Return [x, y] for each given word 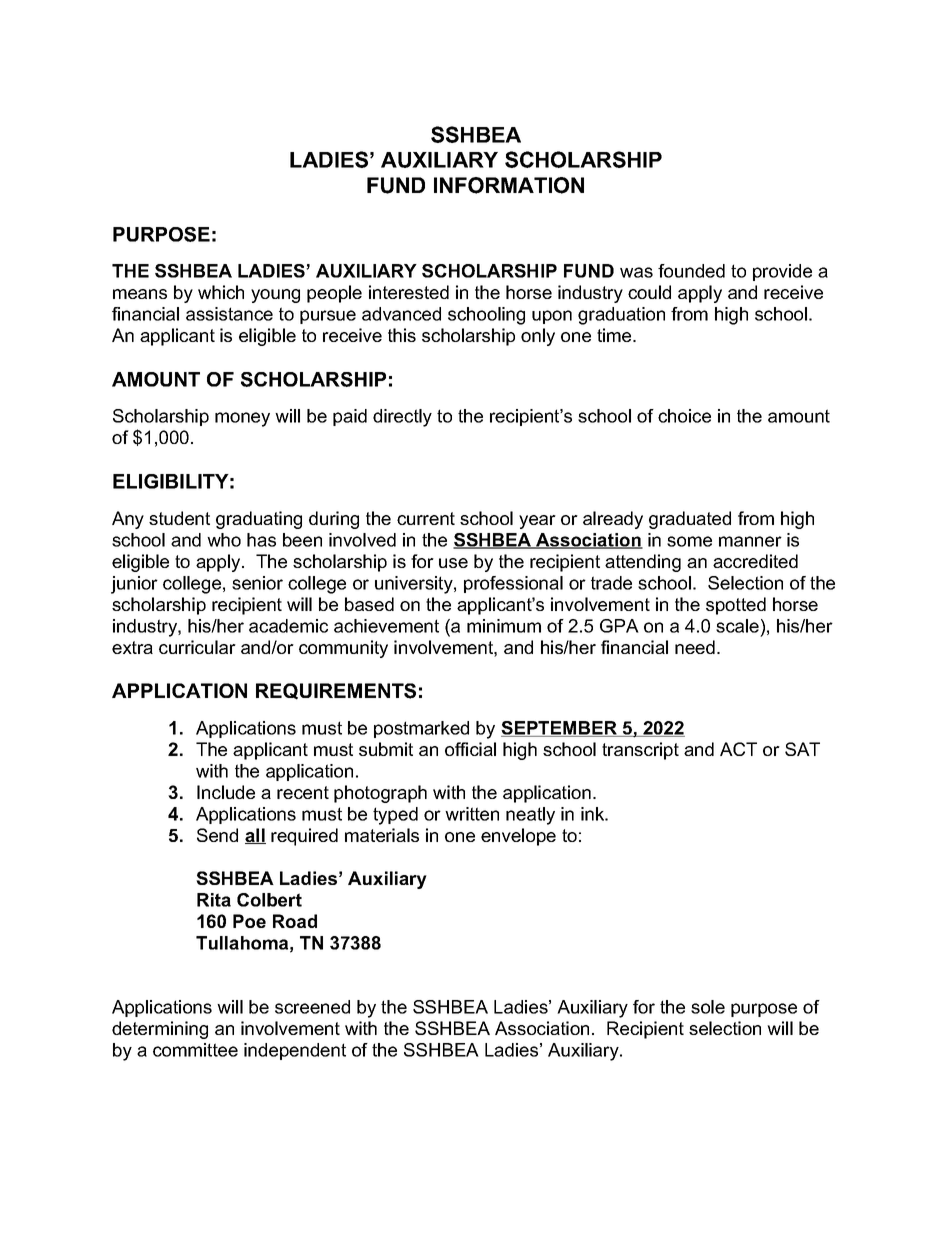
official [470, 749]
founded [691, 271]
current [426, 518]
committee [195, 1050]
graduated [690, 520]
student [179, 518]
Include [226, 792]
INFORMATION [509, 185]
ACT [738, 749]
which [221, 292]
